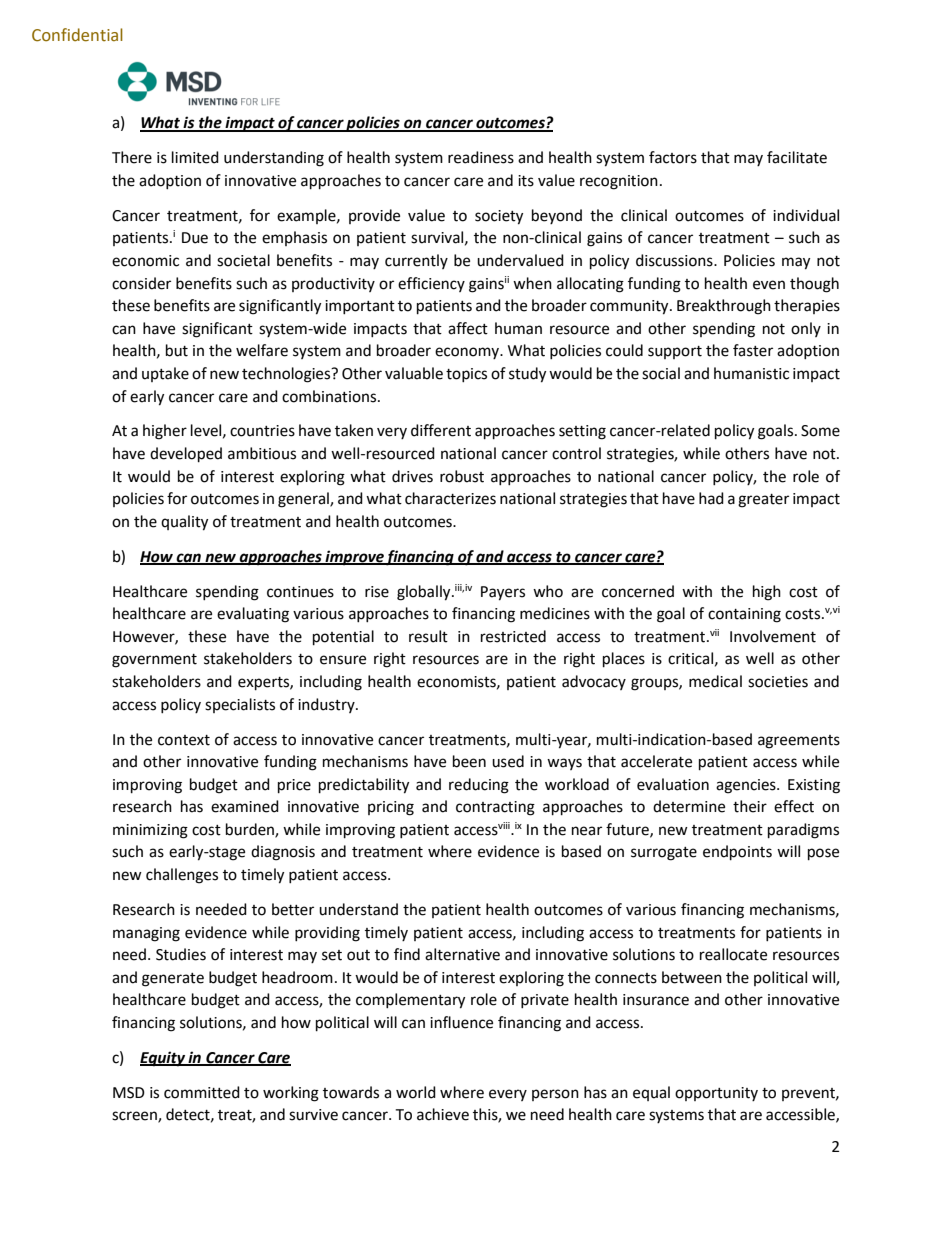  What do you see at coordinates (715, 681) in the screenshot?
I see `medical` at bounding box center [715, 681].
